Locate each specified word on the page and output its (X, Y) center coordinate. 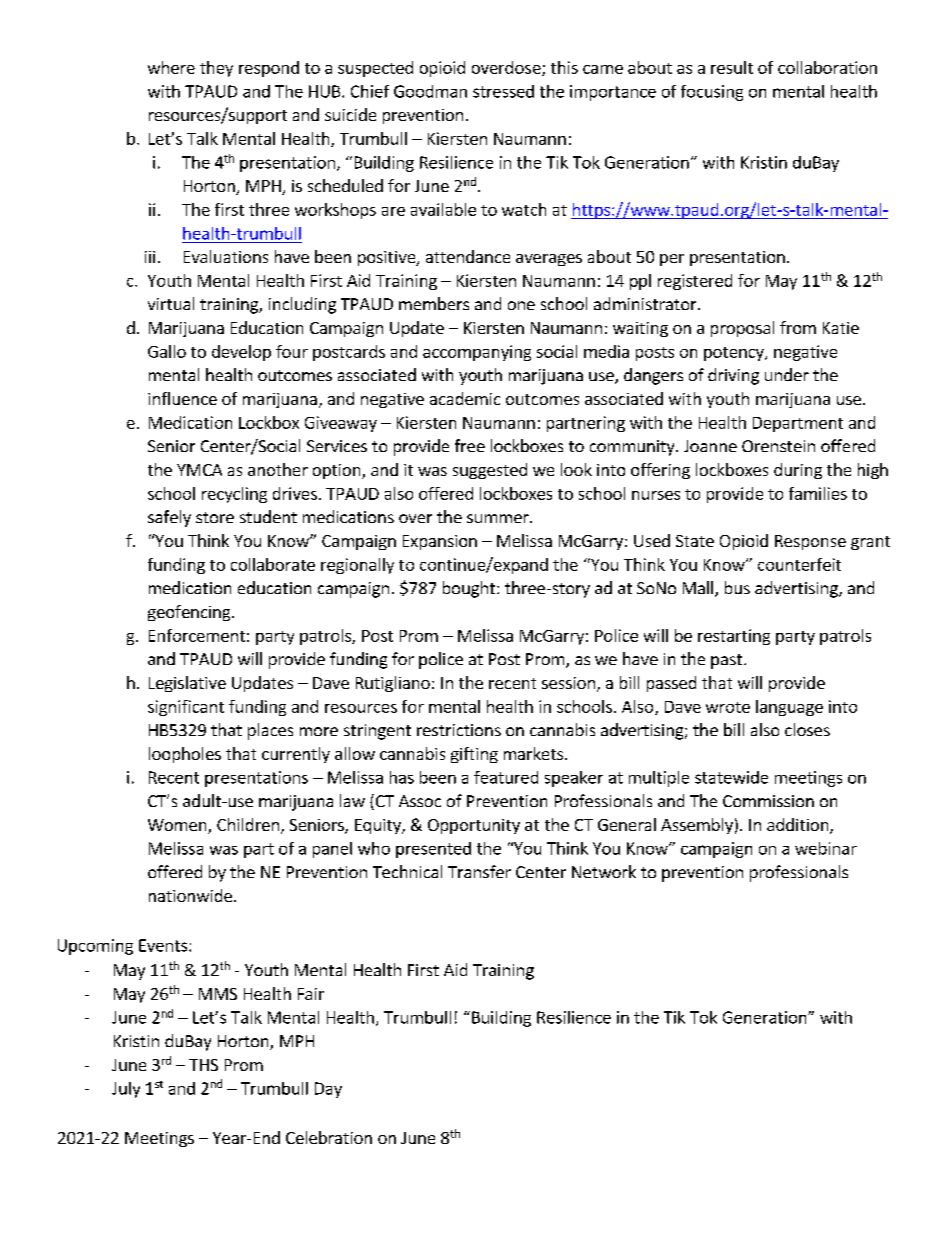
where (171, 67)
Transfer (479, 871)
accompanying (477, 353)
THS (203, 1065)
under (787, 374)
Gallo (167, 351)
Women (178, 826)
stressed (503, 91)
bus (737, 587)
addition (799, 826)
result (732, 67)
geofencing (190, 613)
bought (469, 589)
